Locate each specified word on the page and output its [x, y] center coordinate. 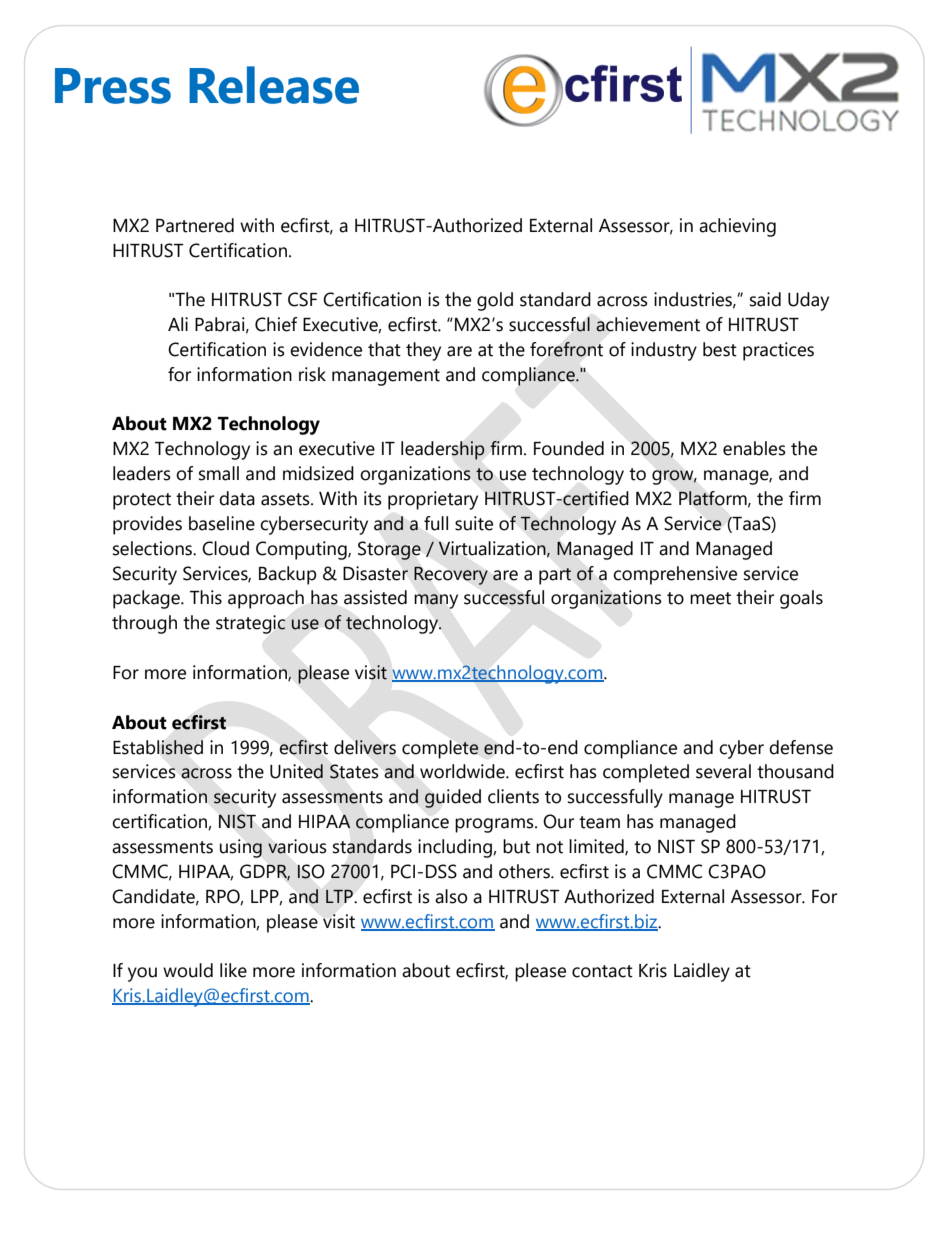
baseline [222, 523]
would [188, 970]
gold [495, 301]
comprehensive [675, 575]
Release [274, 85]
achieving [737, 227]
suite [474, 523]
